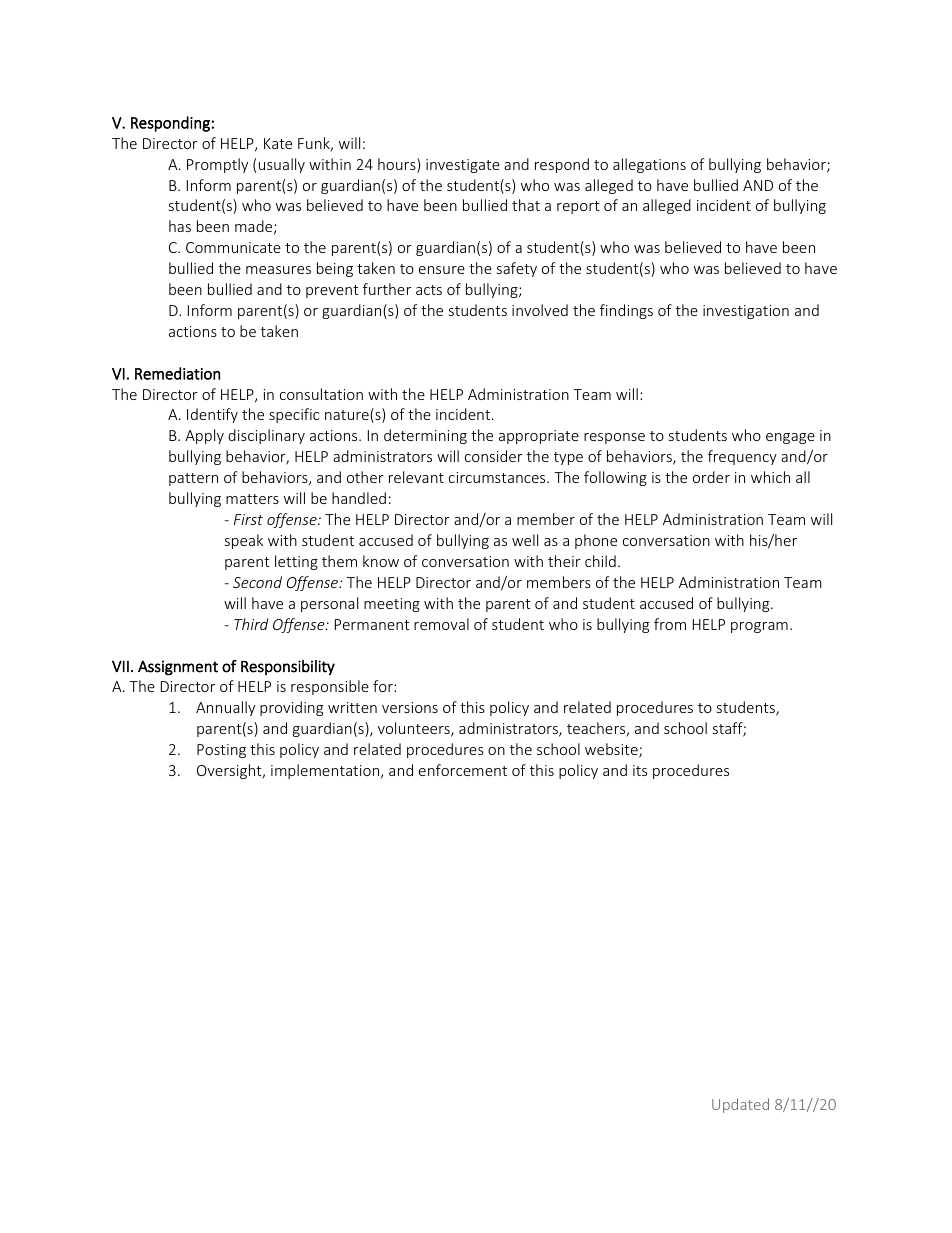 This image has width=952, height=1233. I want to click on Promptly, so click(217, 165).
